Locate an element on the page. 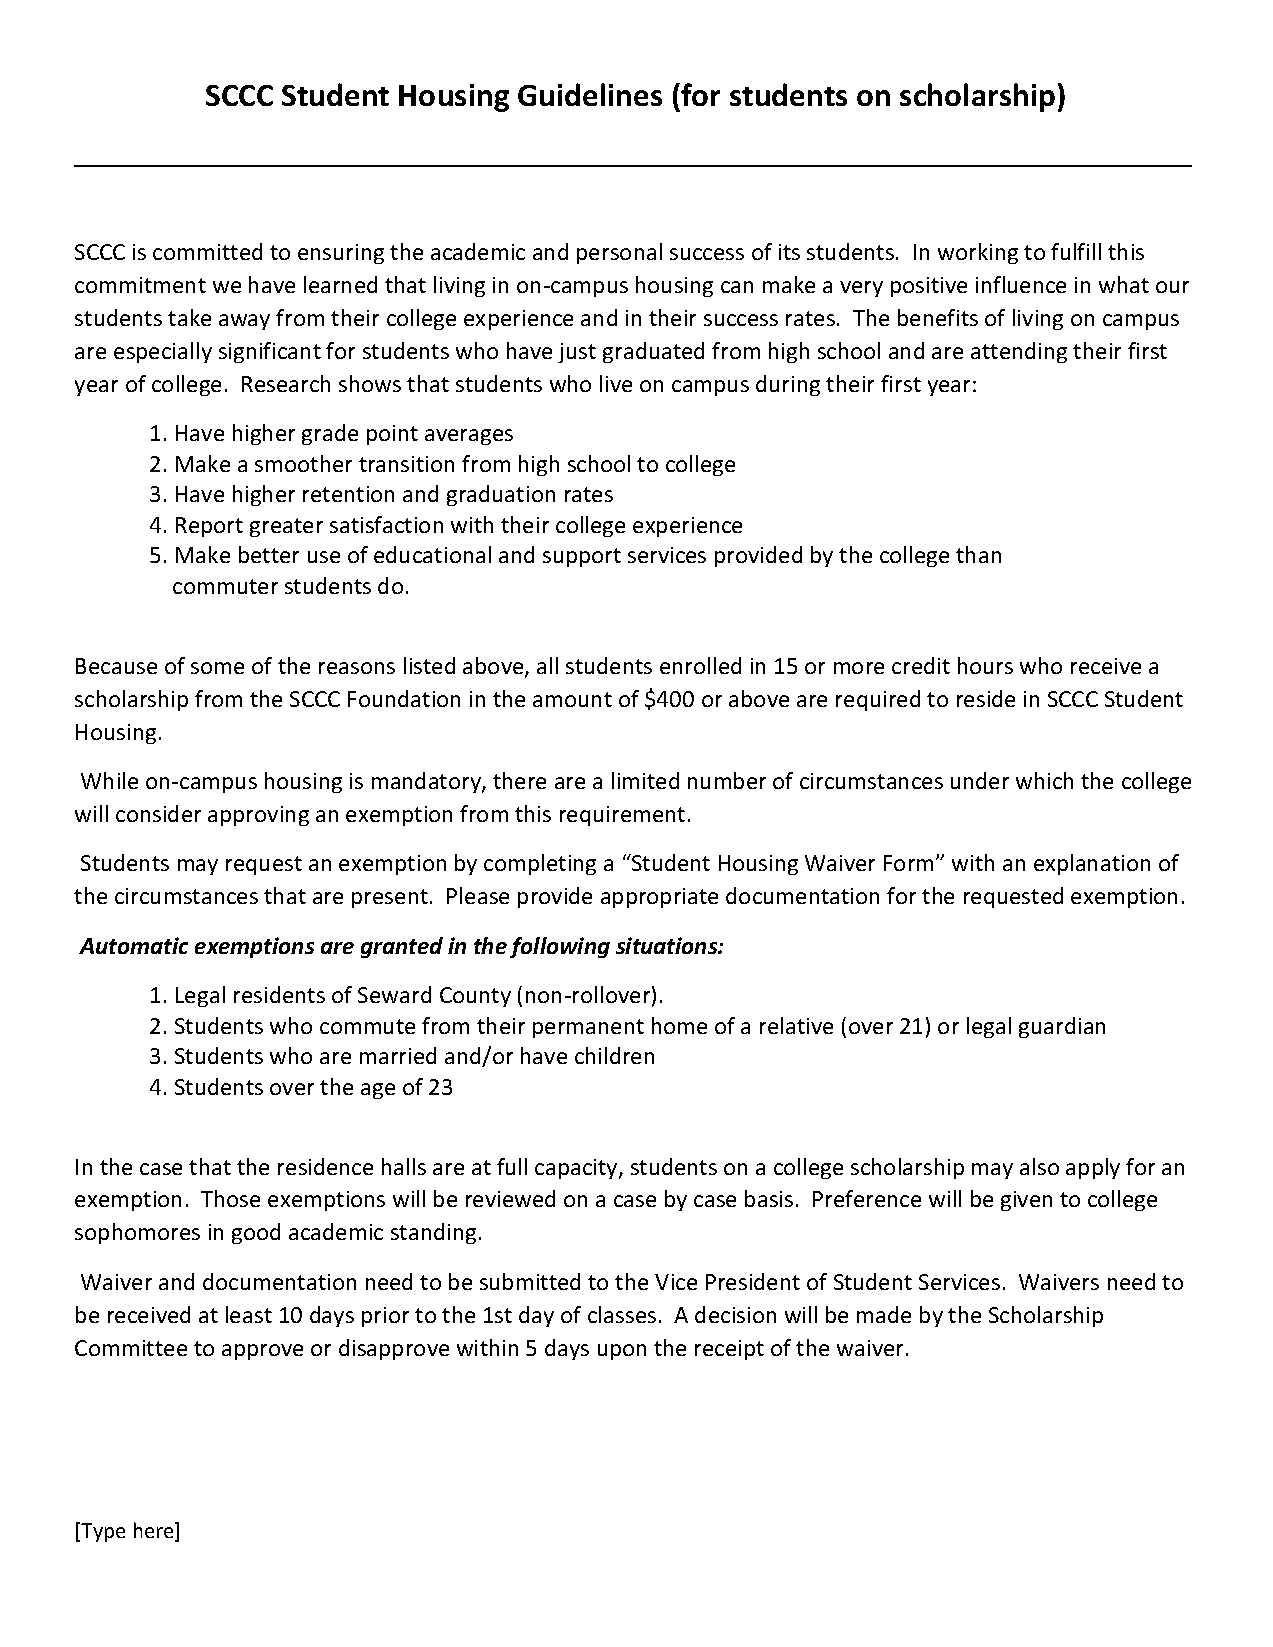 The image size is (1273, 1647). Automatic is located at coordinates (133, 945).
